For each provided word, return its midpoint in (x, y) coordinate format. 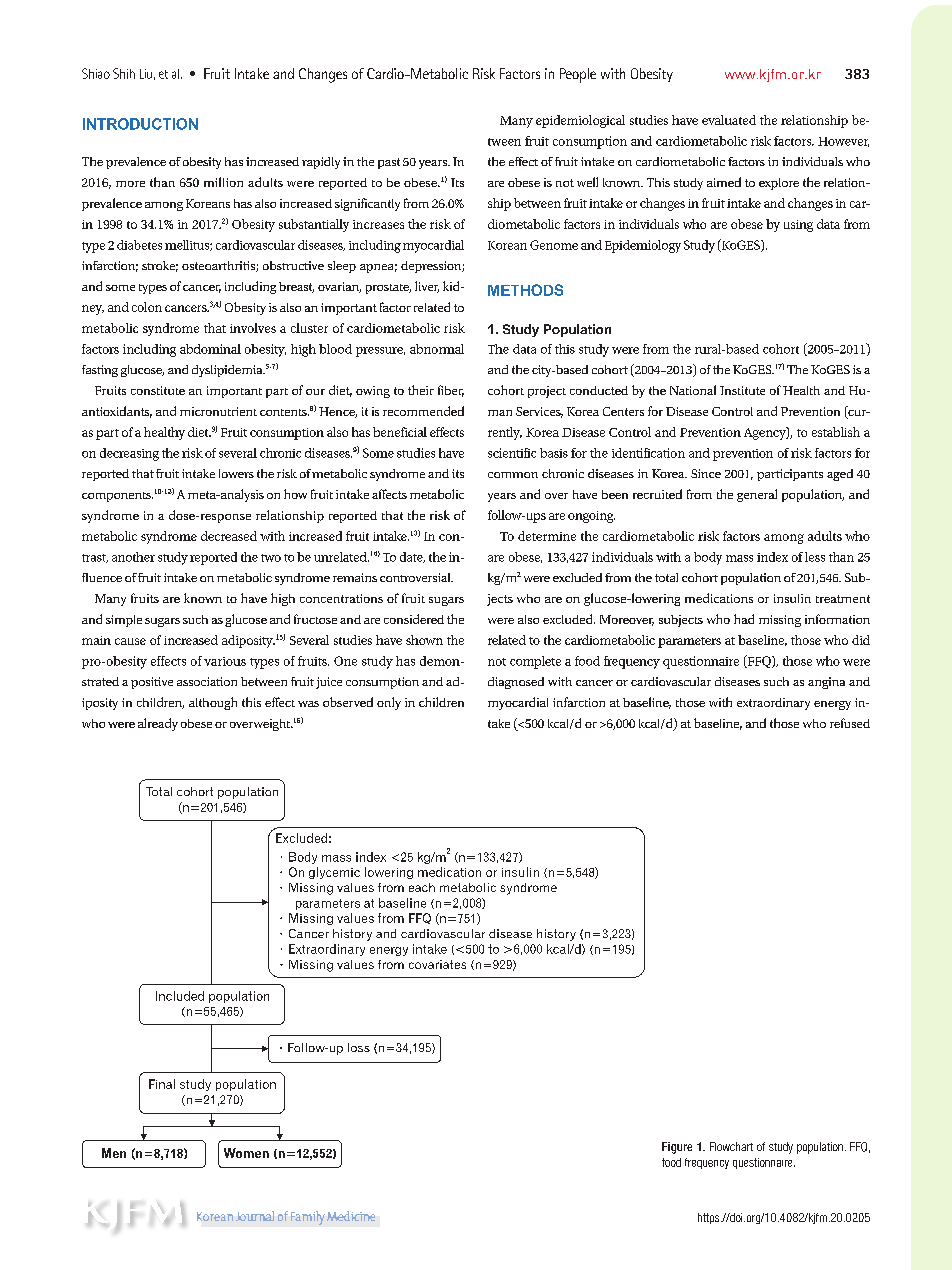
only (389, 703)
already (158, 724)
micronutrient (218, 411)
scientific (512, 453)
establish (836, 432)
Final (162, 1084)
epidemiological (580, 121)
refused (850, 723)
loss (359, 1047)
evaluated (729, 120)
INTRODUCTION (140, 124)
